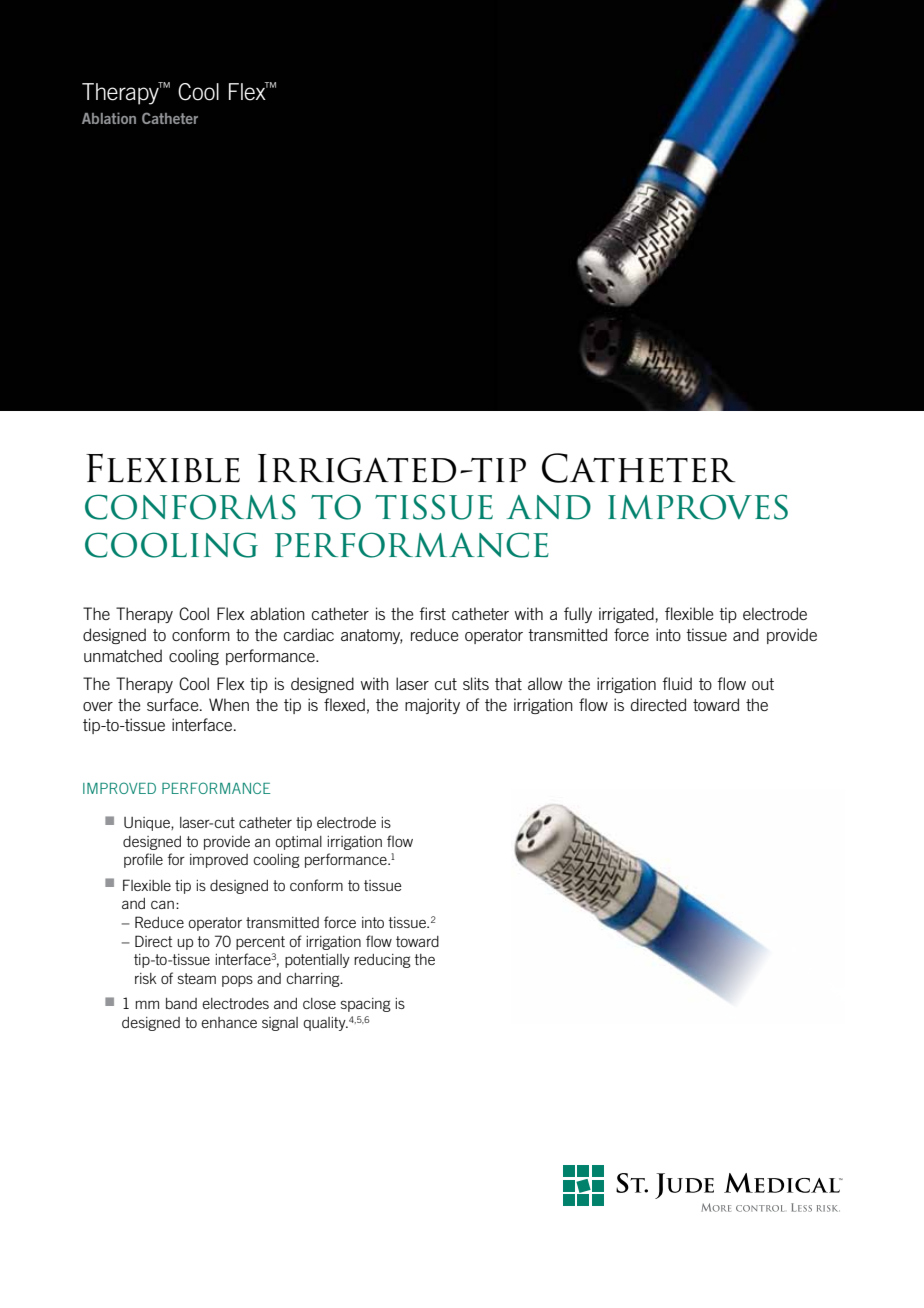 The image size is (924, 1308). What do you see at coordinates (677, 683) in the screenshot?
I see `fluid` at bounding box center [677, 683].
